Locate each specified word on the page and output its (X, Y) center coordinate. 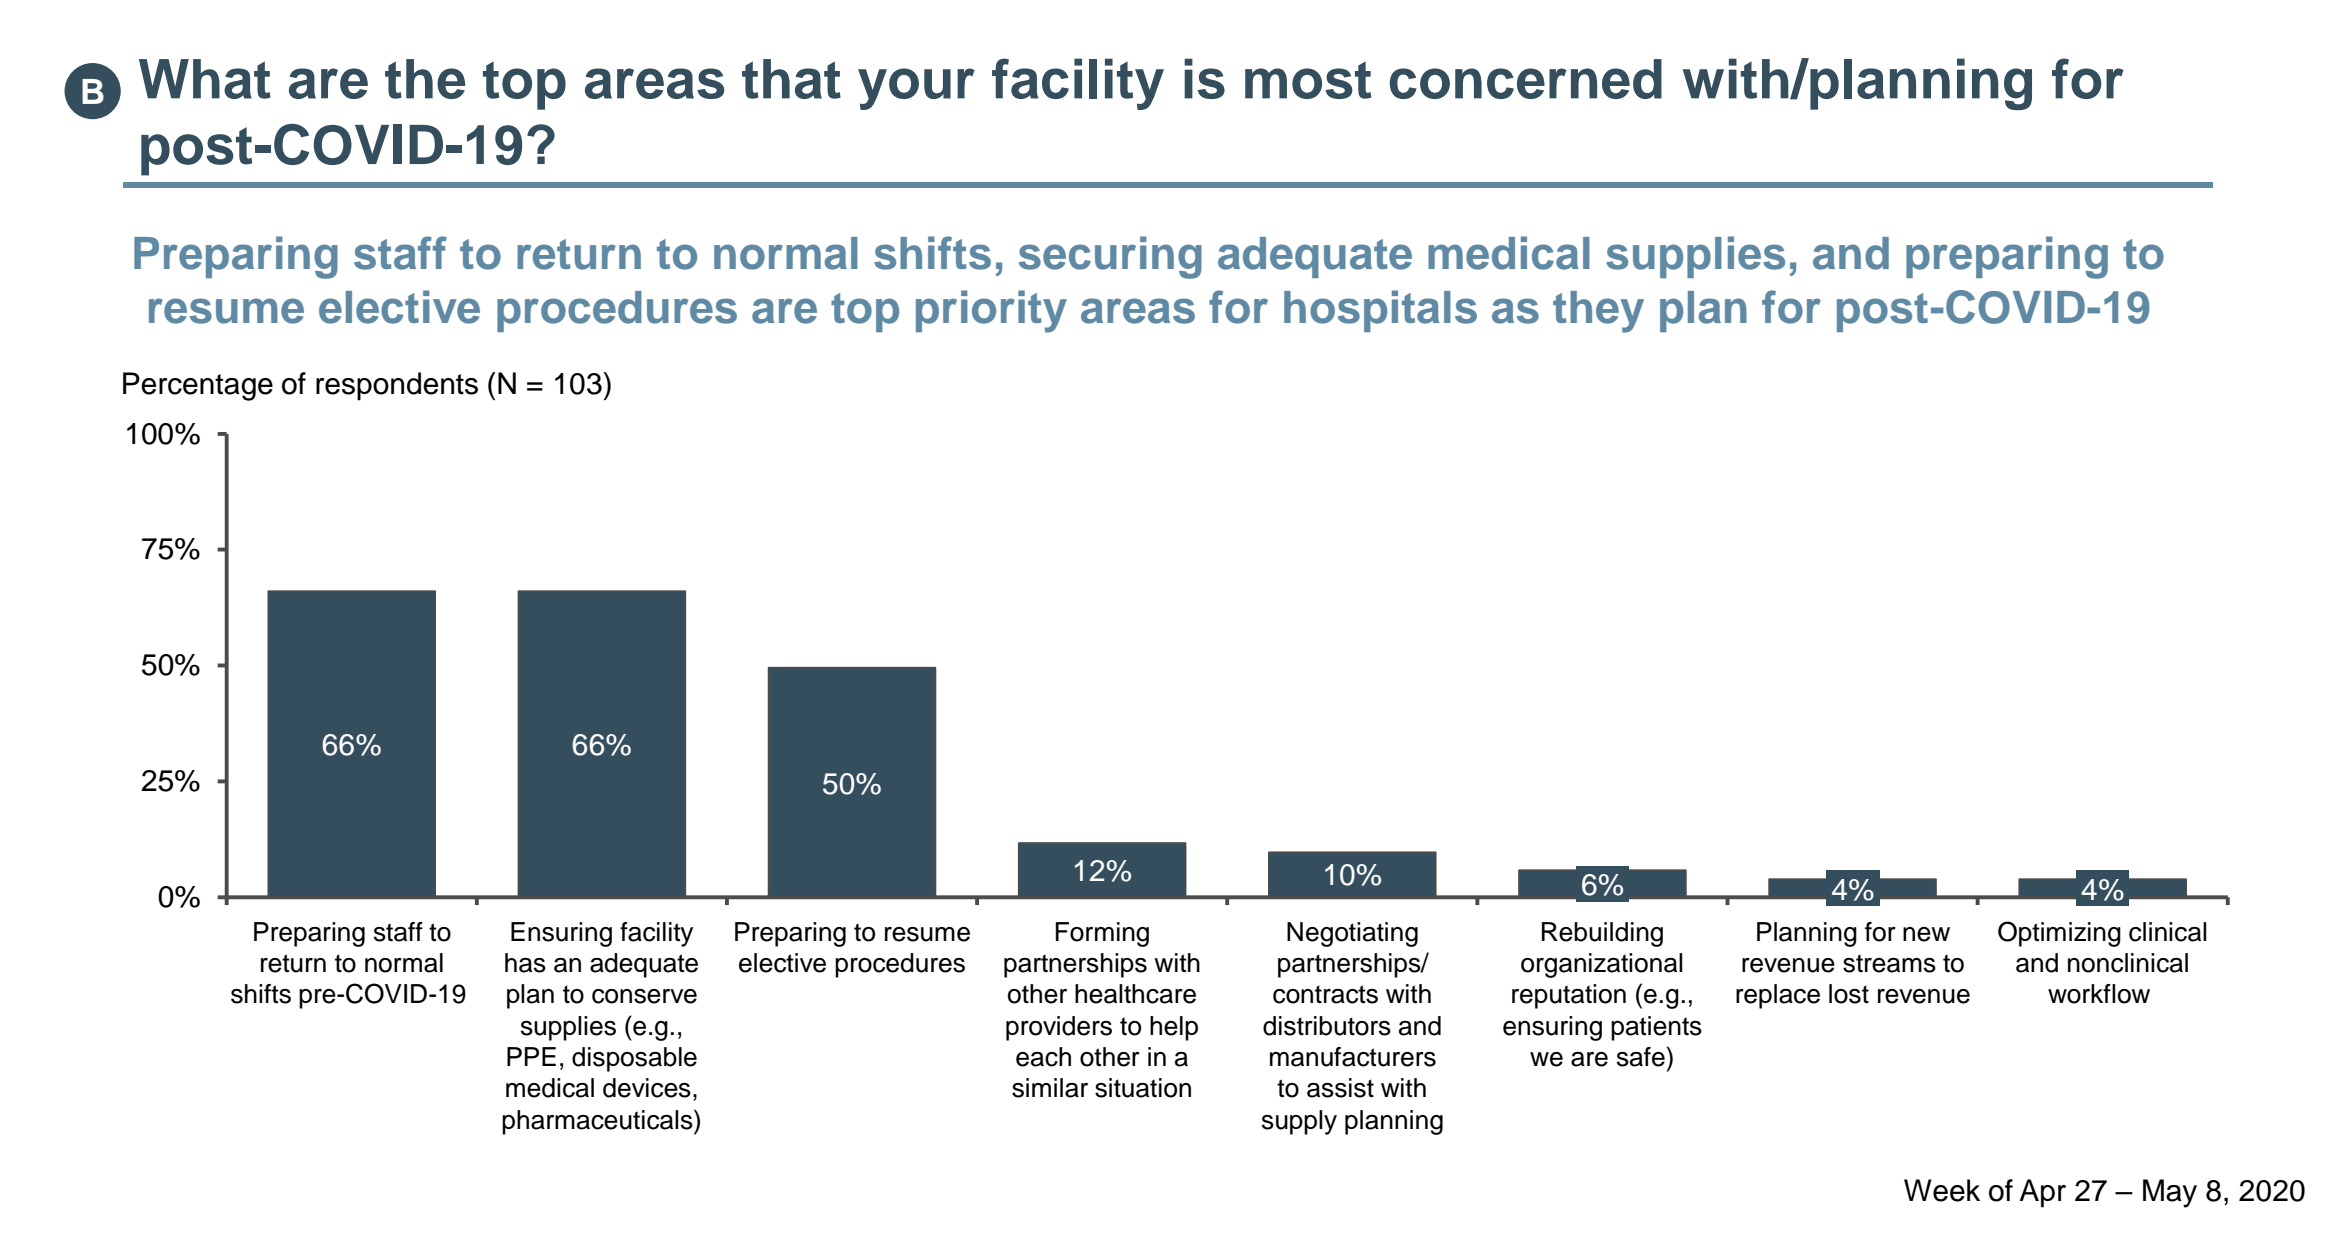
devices (647, 1088)
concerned (1526, 79)
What (205, 79)
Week (1942, 1190)
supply (1299, 1122)
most (1308, 80)
